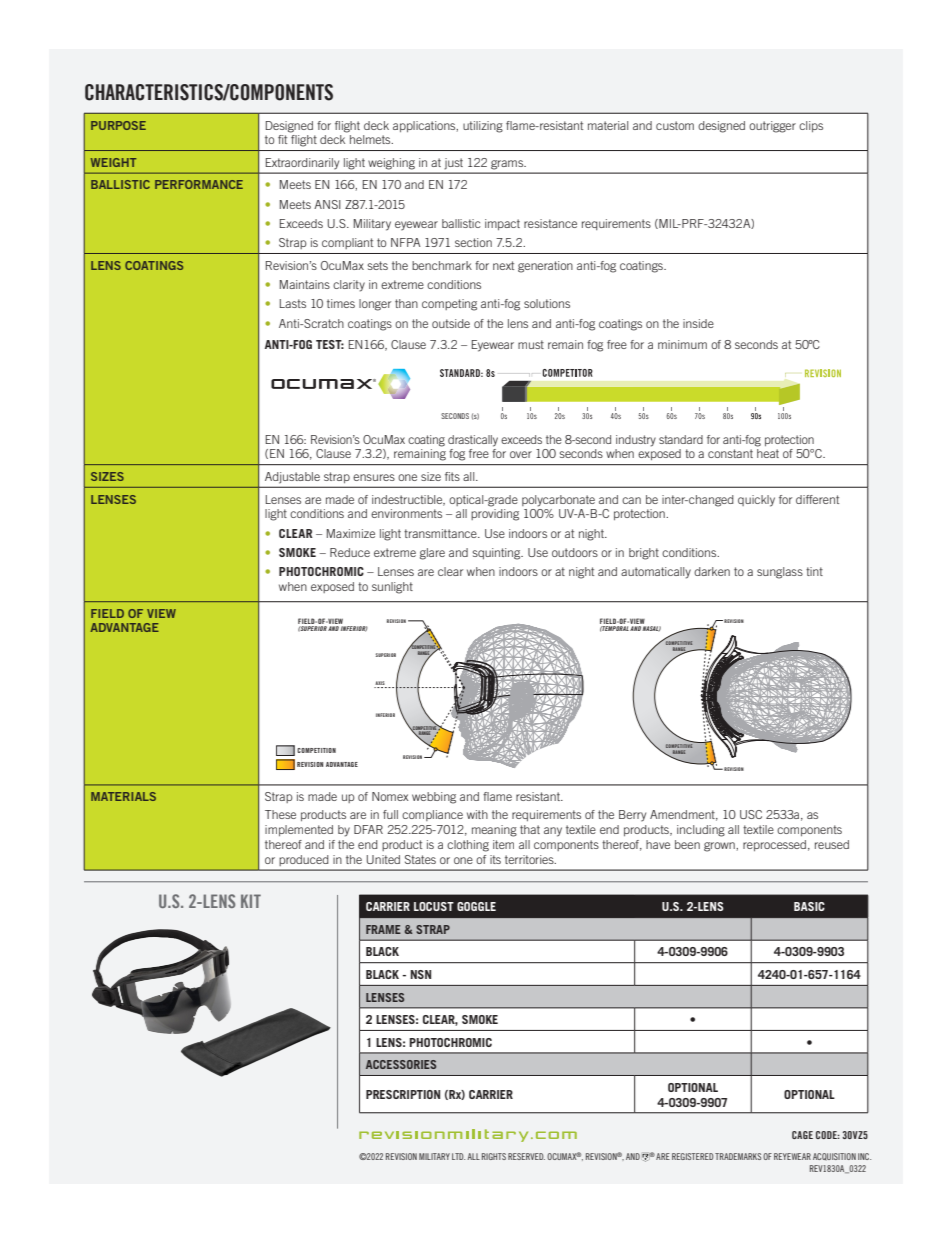  Describe the element at coordinates (280, 814) in the screenshot. I see `These` at that location.
